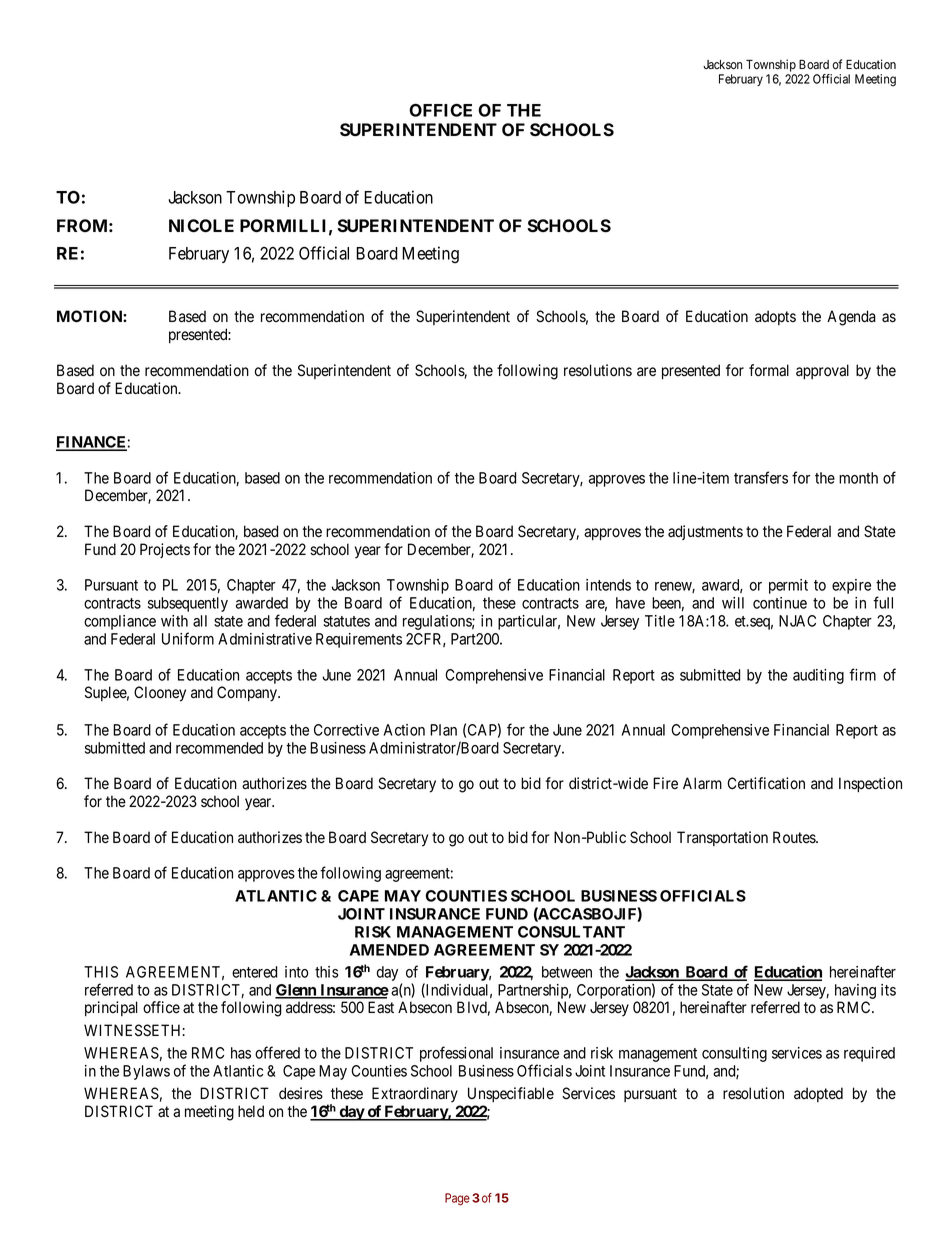 The height and width of the document is (1233, 952). I want to click on adopts, so click(775, 317).
